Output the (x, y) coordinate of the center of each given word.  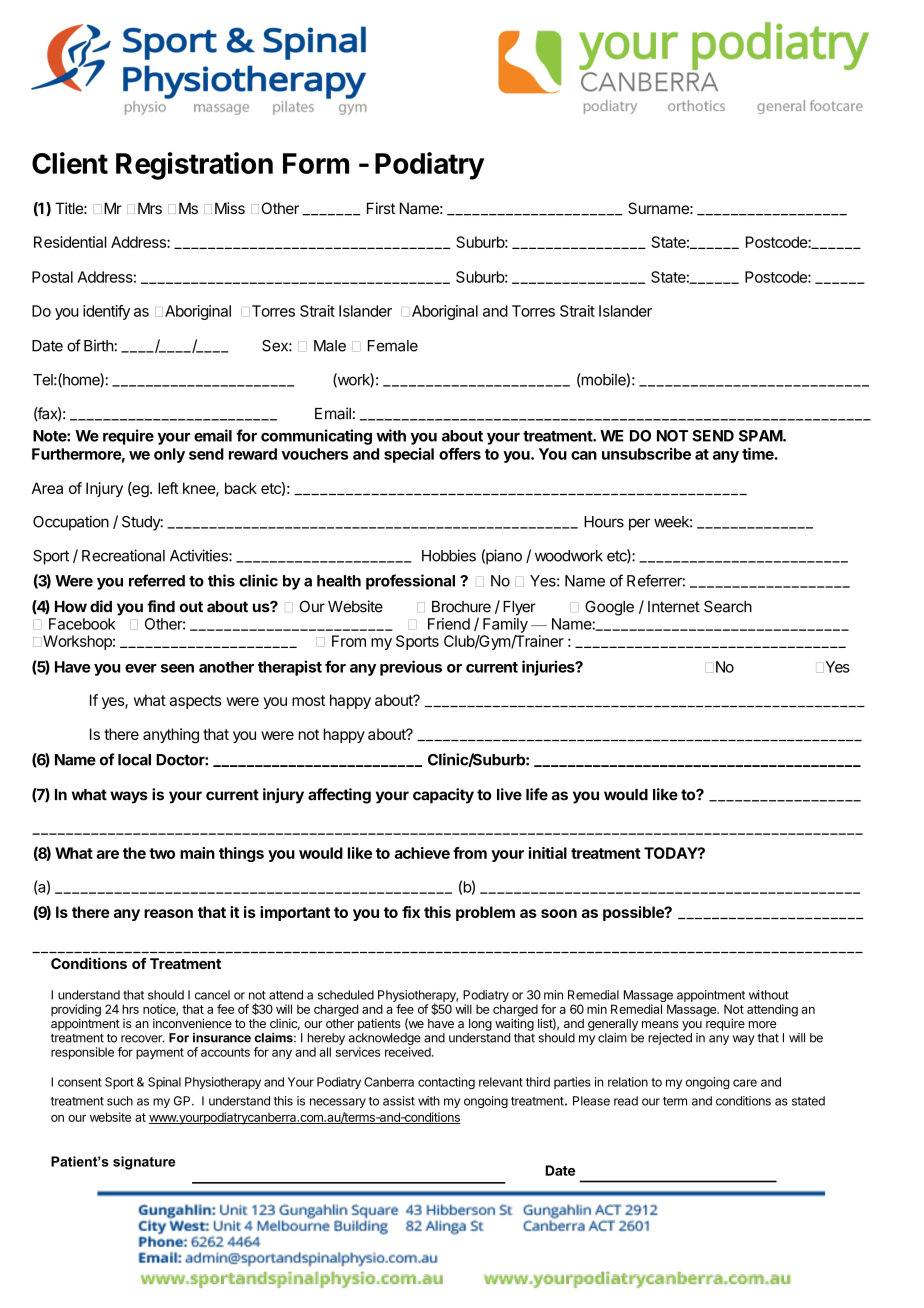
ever (141, 668)
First (381, 208)
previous (411, 668)
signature (144, 1163)
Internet (674, 607)
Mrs (150, 208)
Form (316, 163)
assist (399, 1101)
